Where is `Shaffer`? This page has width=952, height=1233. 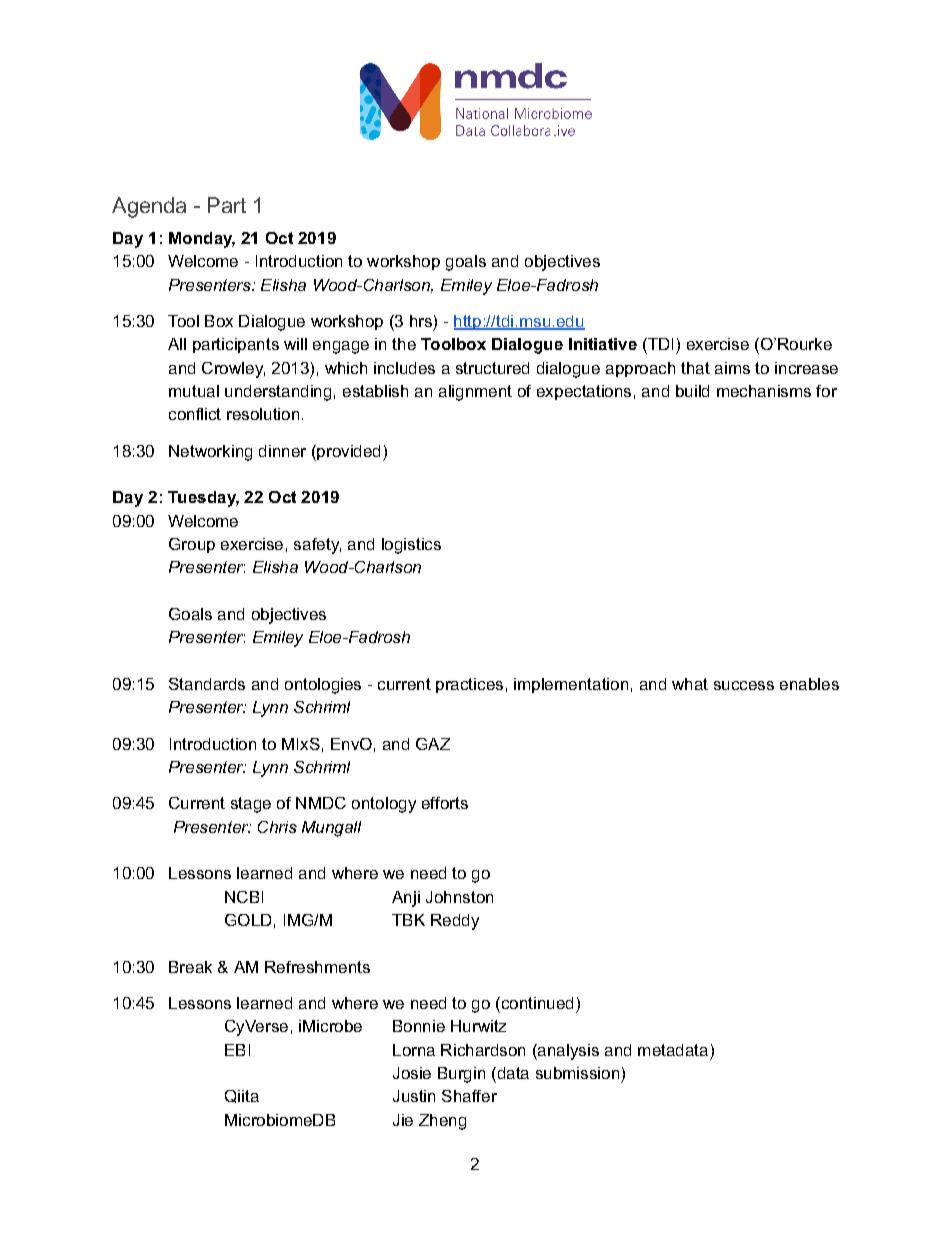
Shaffer is located at coordinates (469, 1096).
